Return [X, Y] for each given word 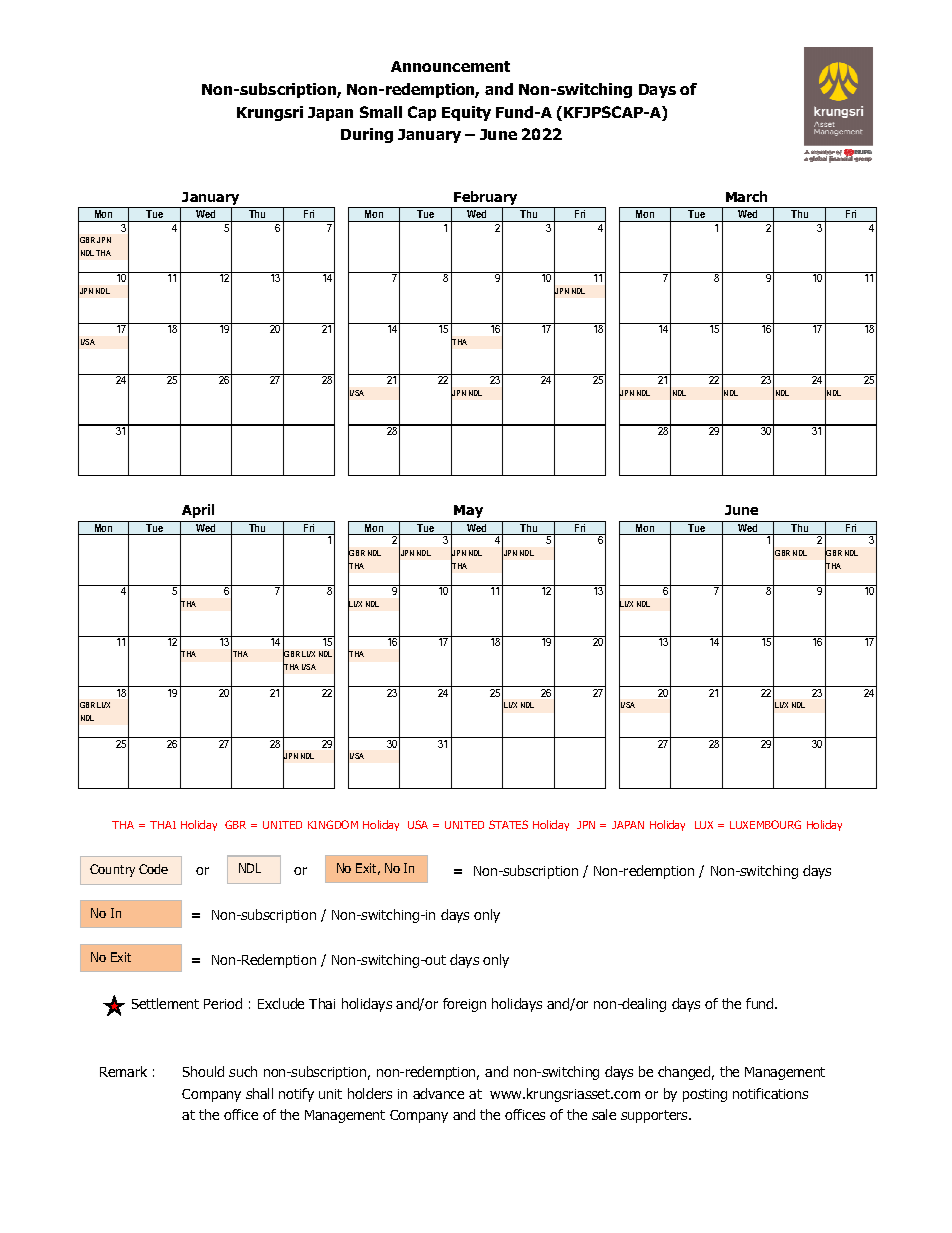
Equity [466, 113]
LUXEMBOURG [765, 824]
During [367, 135]
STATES [508, 824]
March [746, 196]
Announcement [450, 66]
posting [705, 1095]
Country [112, 870]
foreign [464, 1005]
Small [381, 112]
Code [153, 869]
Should [203, 1071]
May [468, 511]
